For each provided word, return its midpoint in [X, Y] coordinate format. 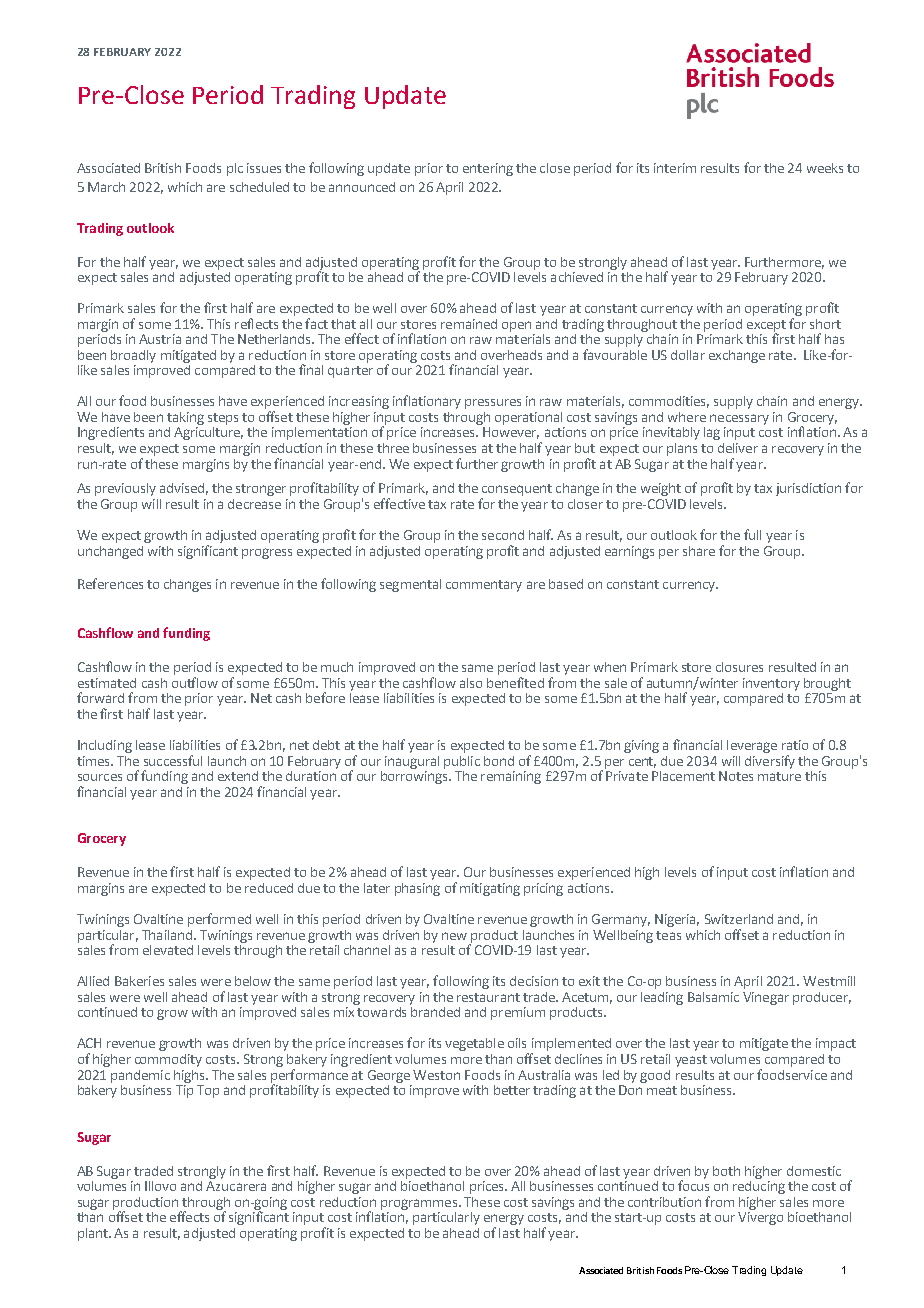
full [752, 534]
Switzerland [739, 919]
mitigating [490, 889]
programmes [420, 1204]
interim [675, 168]
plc [235, 169]
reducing [759, 1186]
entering [488, 169]
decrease [254, 504]
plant [94, 1234]
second [503, 535]
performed [219, 920]
